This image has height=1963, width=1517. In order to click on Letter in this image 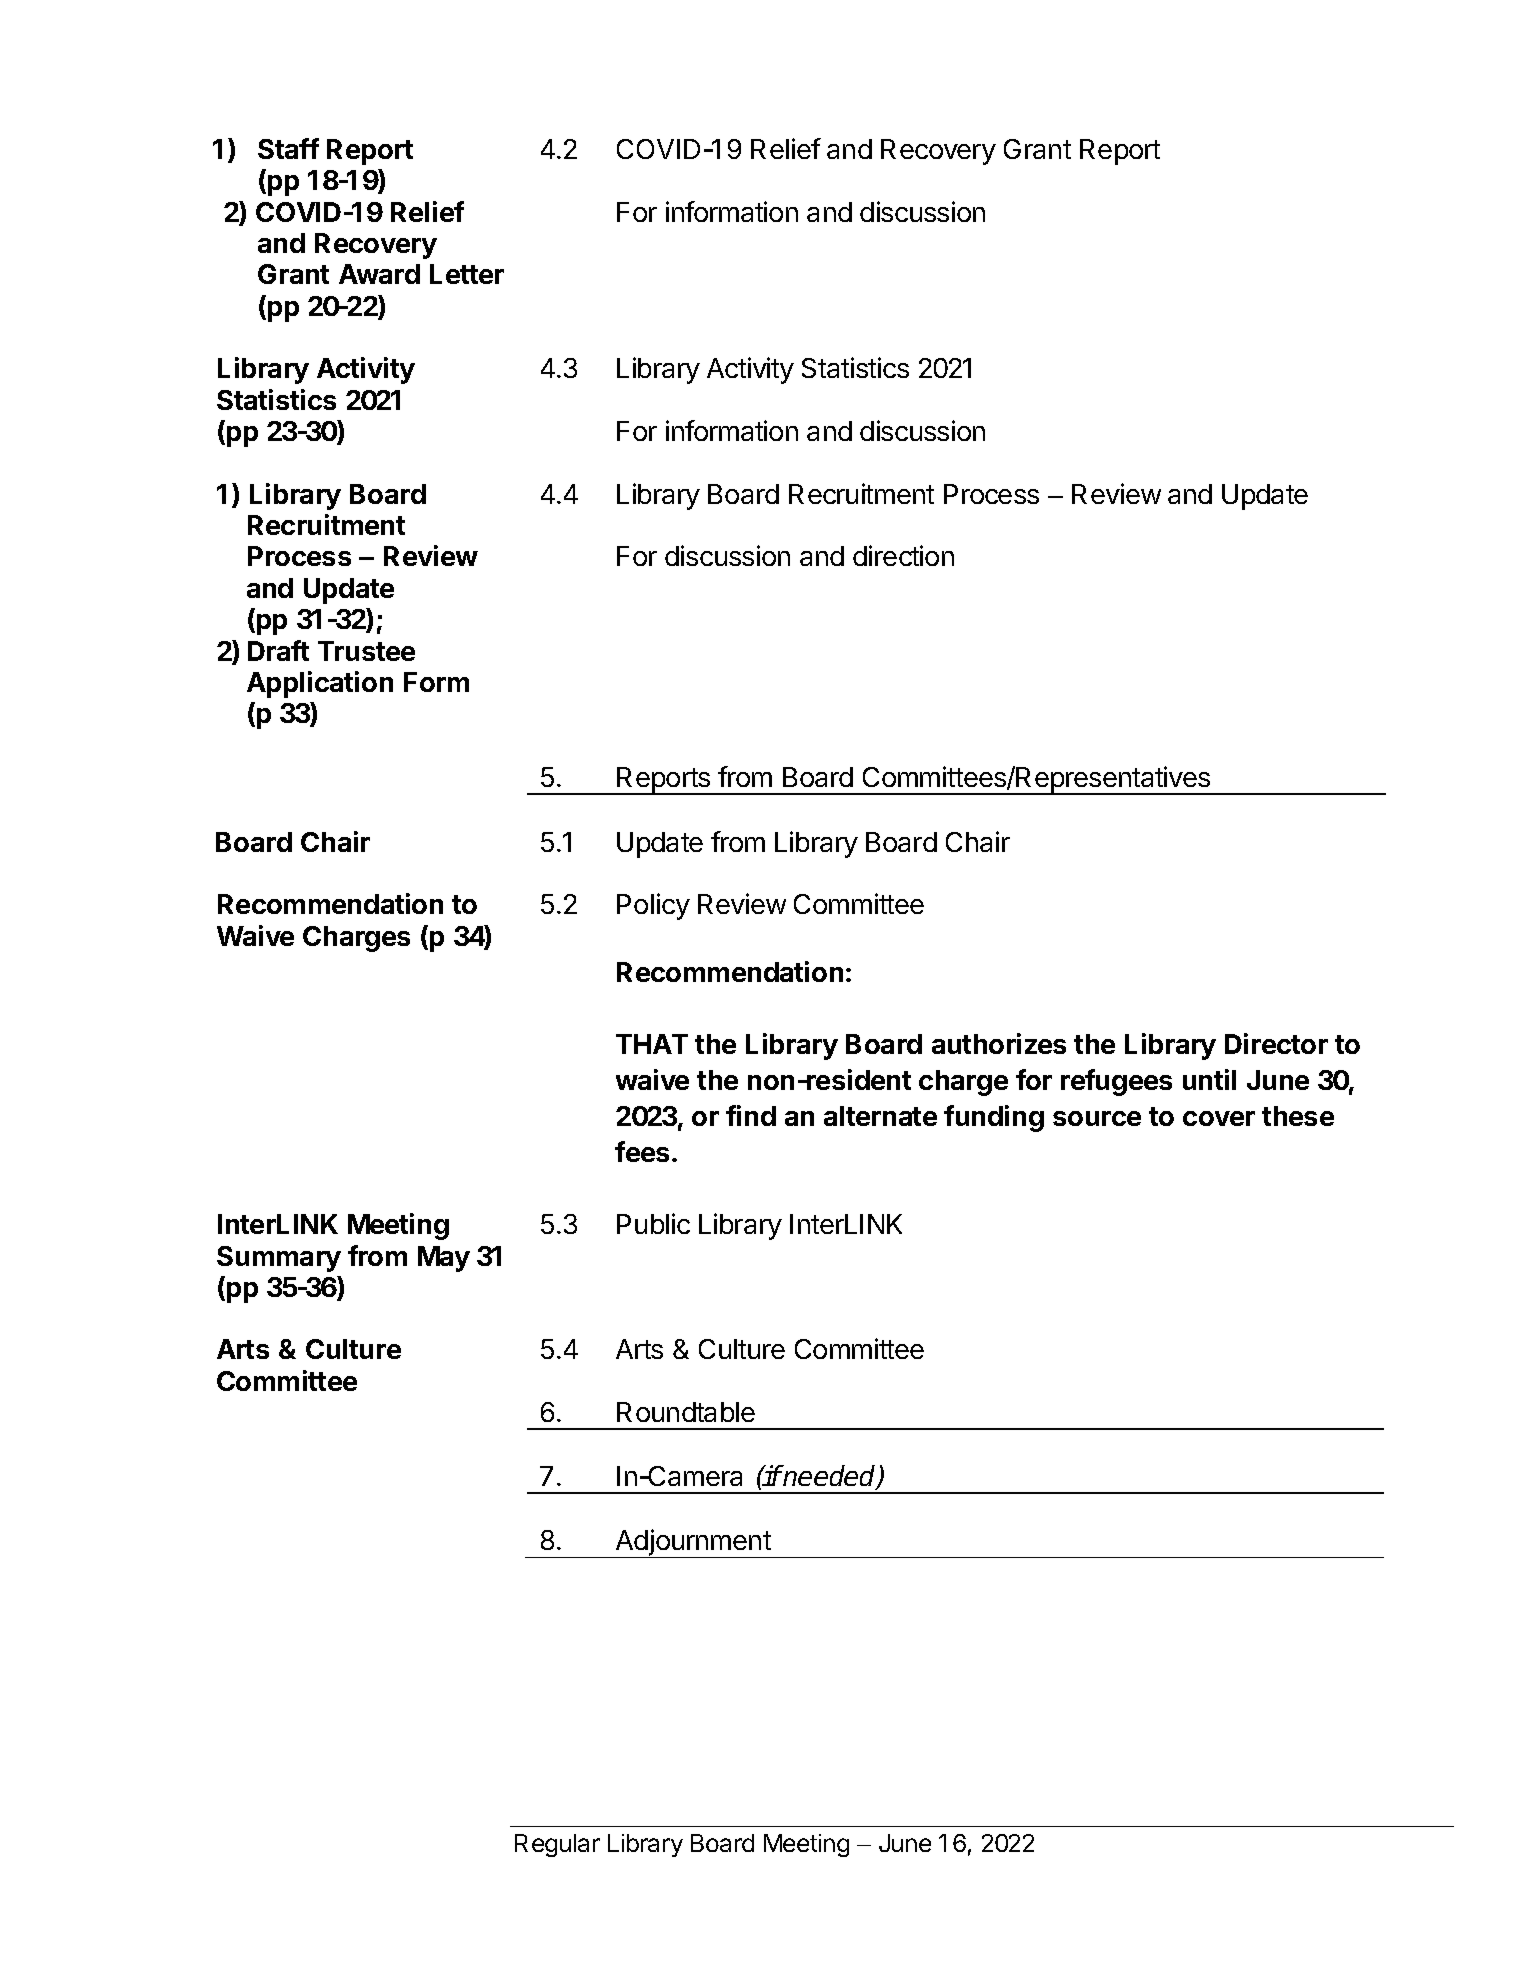, I will do `click(467, 274)`.
